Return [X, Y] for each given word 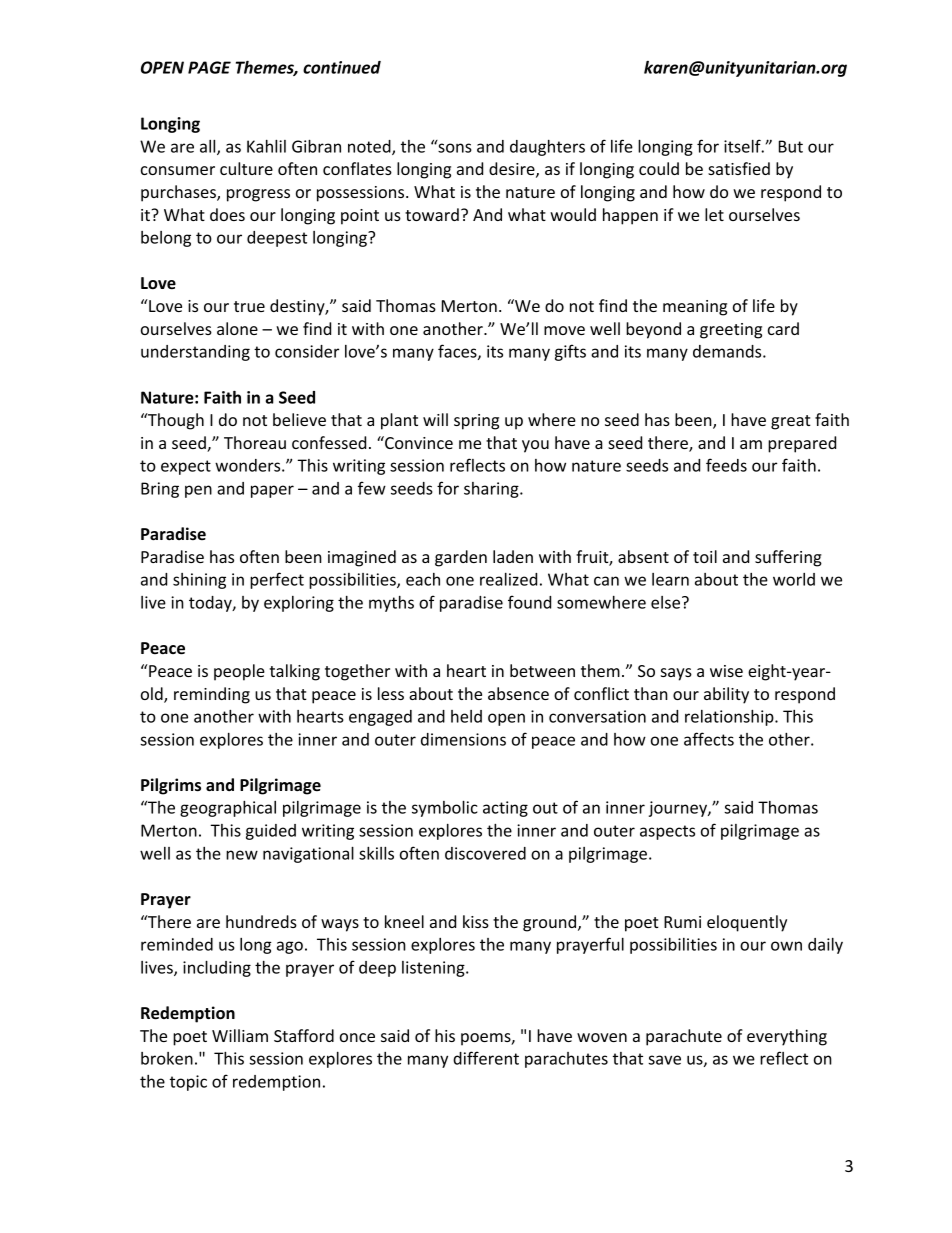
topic [188, 1083]
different [486, 1058]
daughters [547, 148]
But [791, 146]
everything [787, 1037]
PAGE [209, 67]
